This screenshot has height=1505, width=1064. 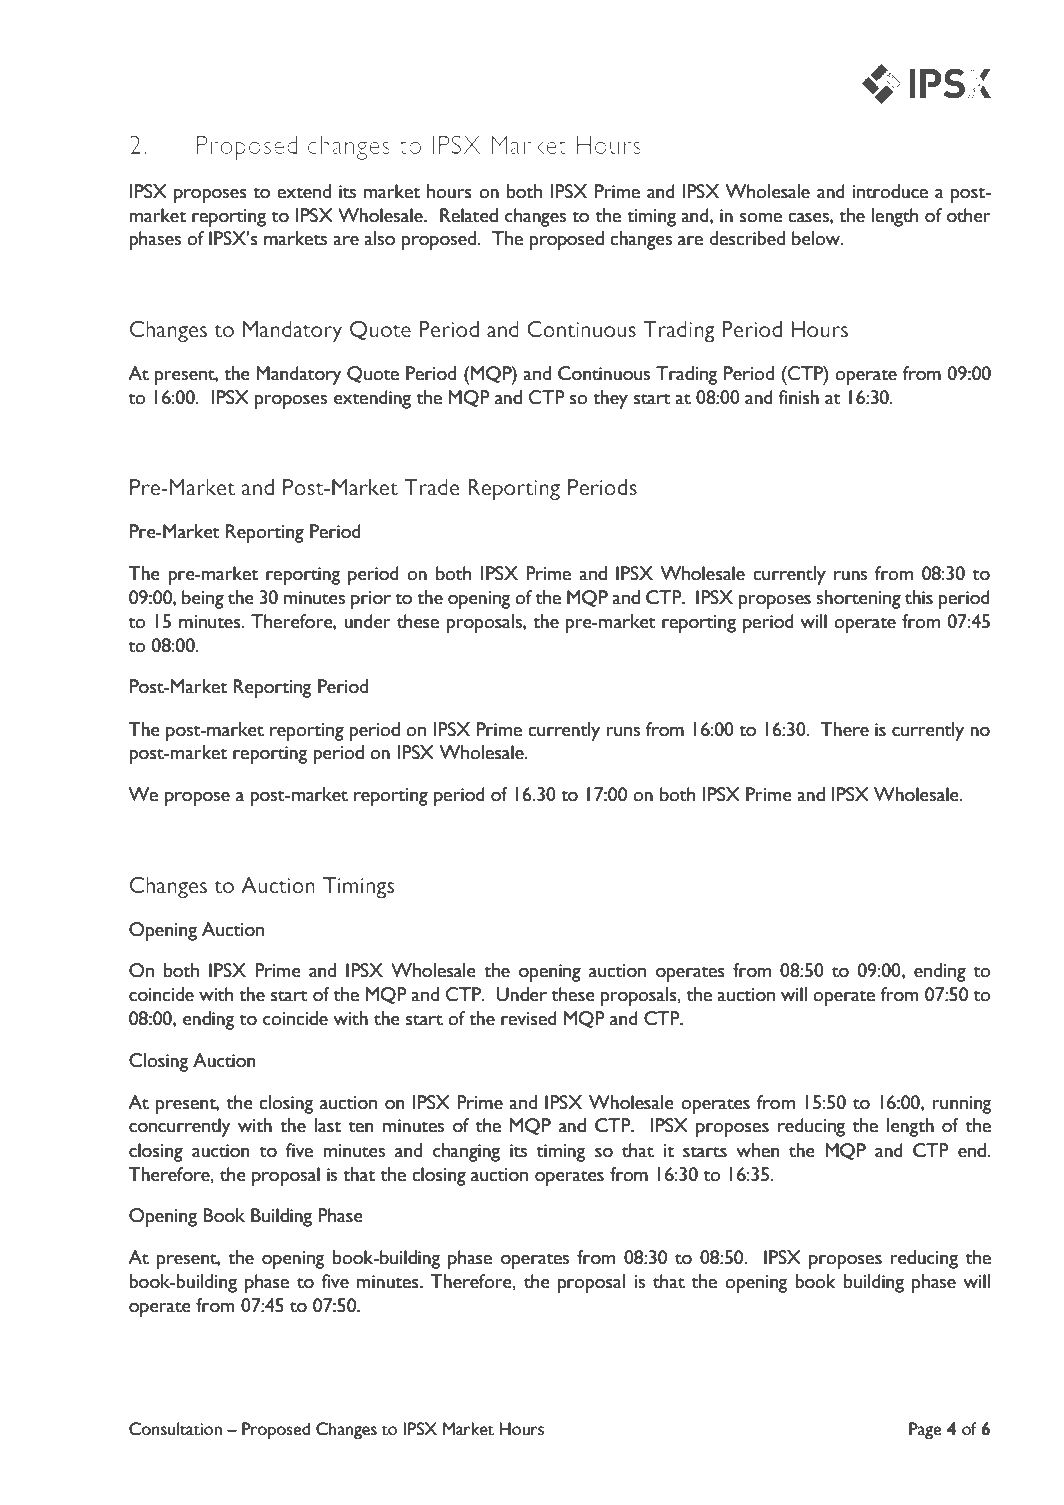 I want to click on Related, so click(x=469, y=215).
